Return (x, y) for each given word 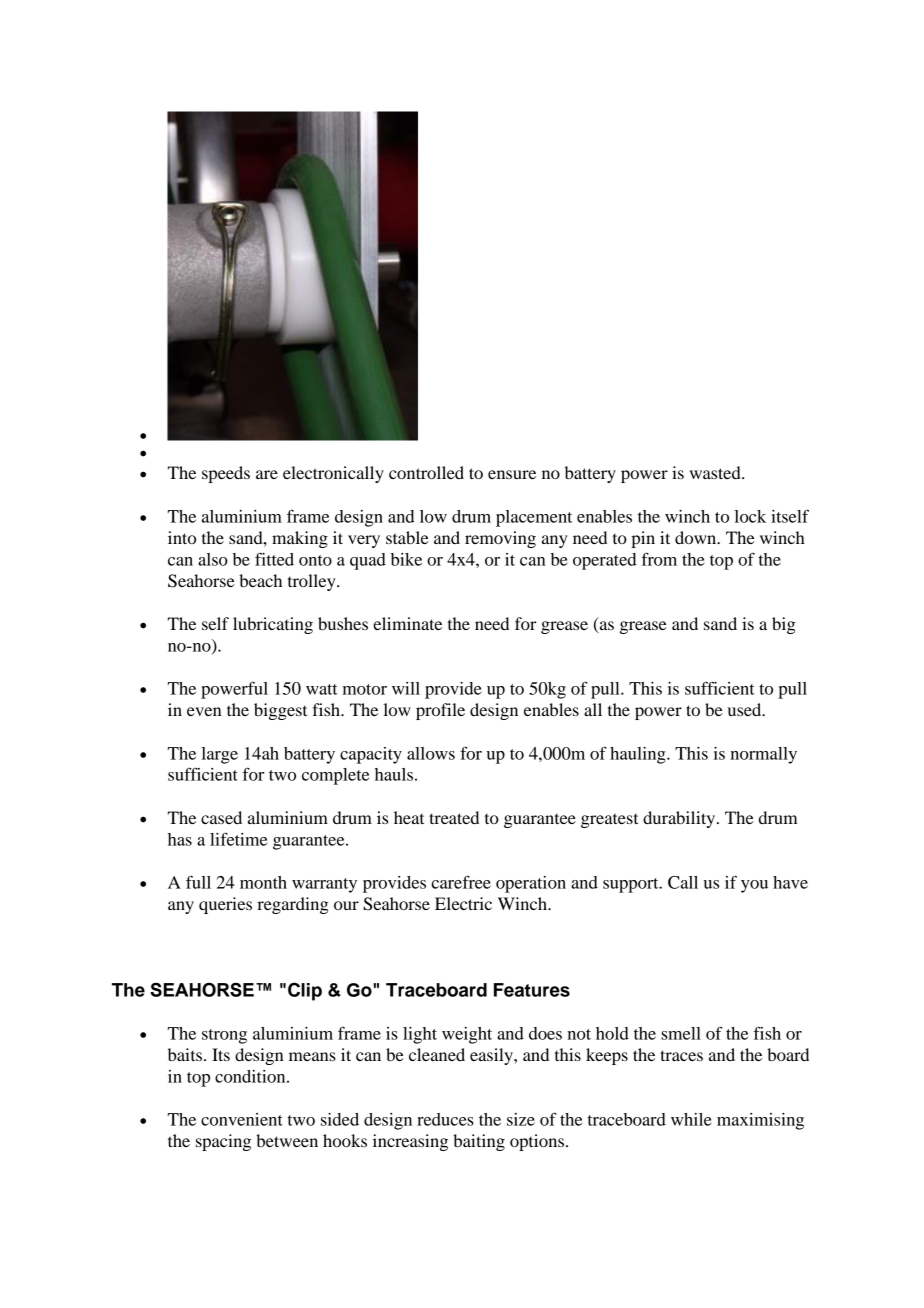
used (746, 709)
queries (225, 905)
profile (440, 711)
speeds (226, 474)
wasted (716, 472)
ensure (512, 474)
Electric (463, 903)
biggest (280, 711)
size (521, 1119)
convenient (242, 1119)
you (754, 886)
